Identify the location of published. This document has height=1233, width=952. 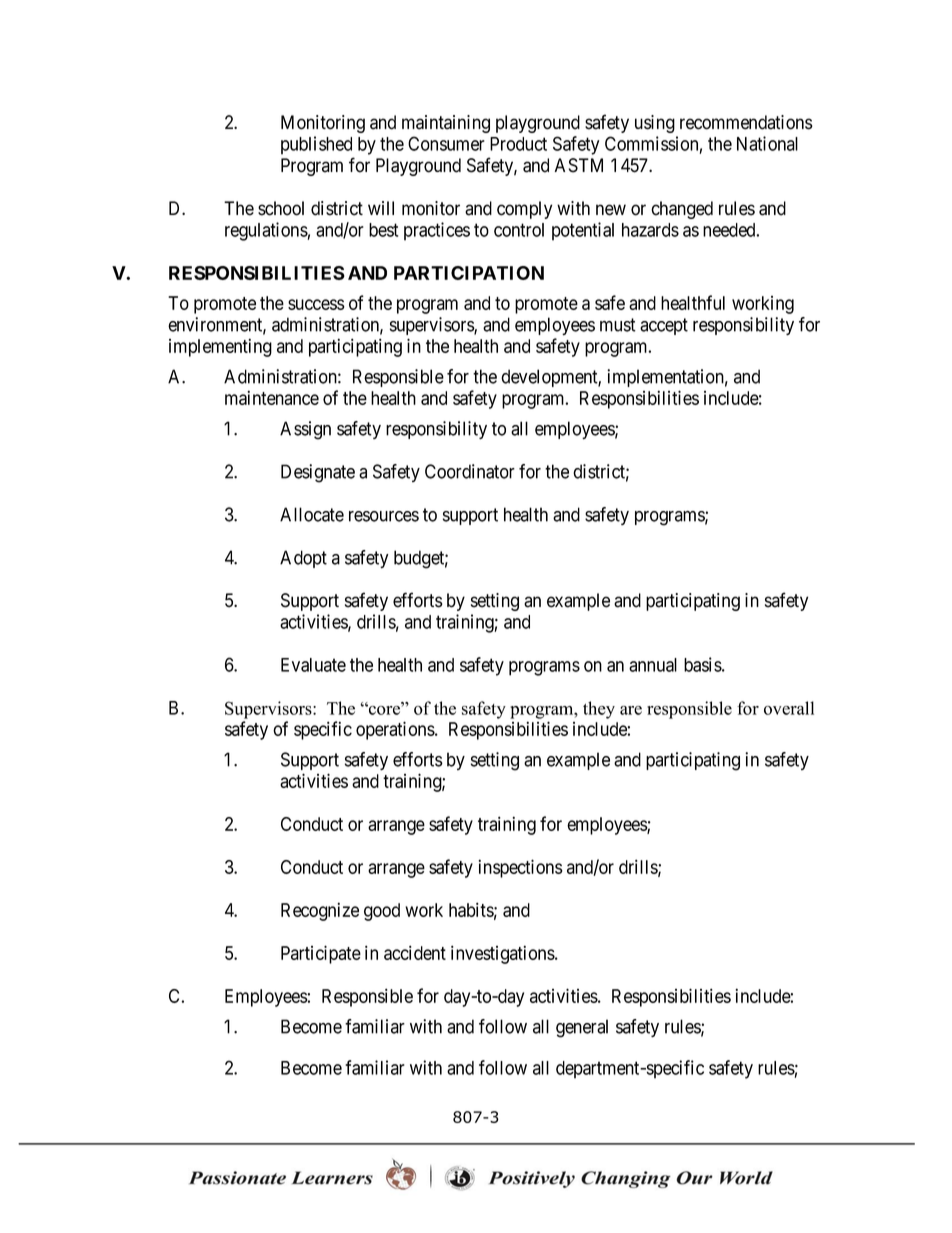
(316, 145).
